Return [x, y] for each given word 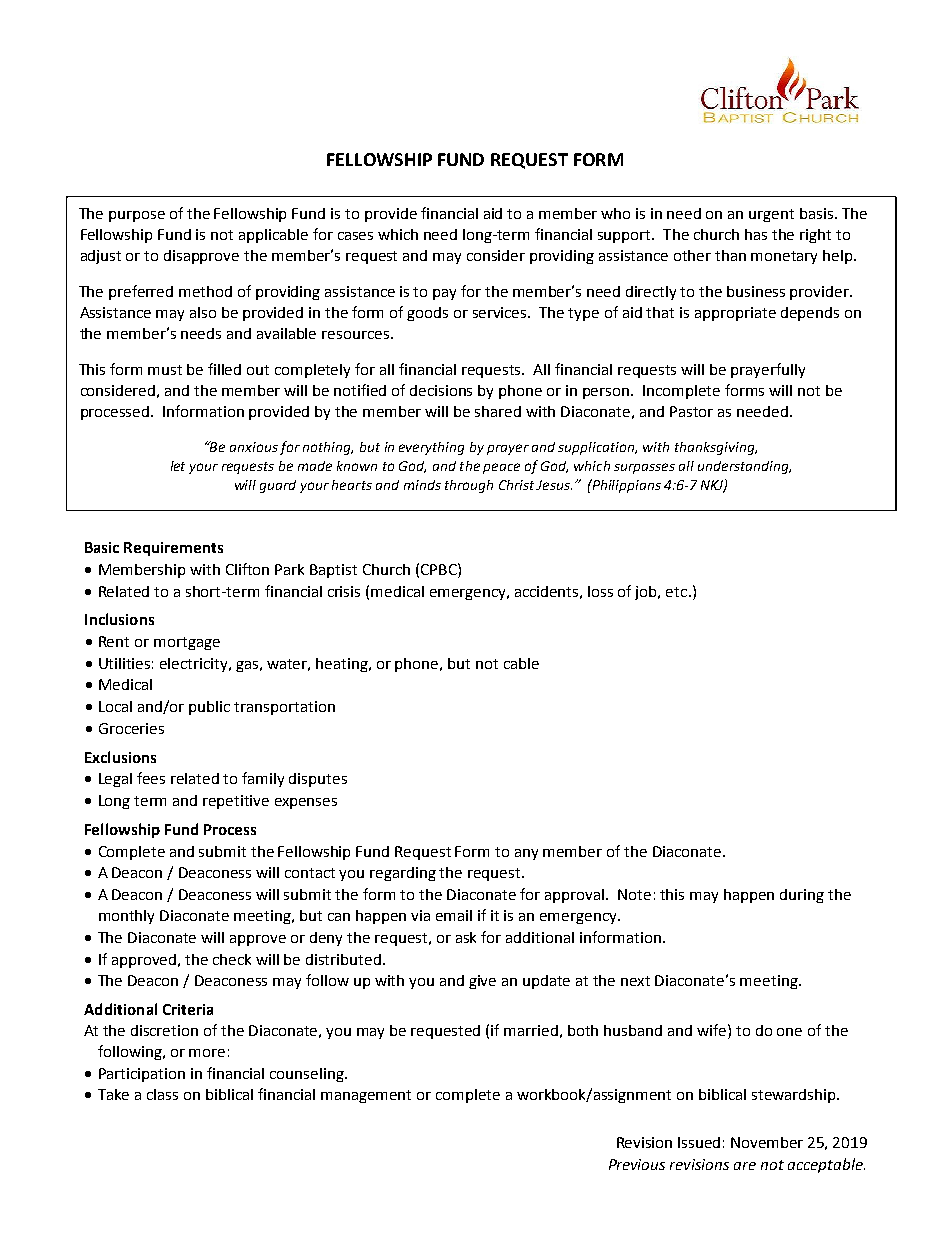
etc [678, 592]
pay [444, 294]
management [366, 1096]
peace [501, 468]
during [802, 896]
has [756, 234]
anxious [254, 447]
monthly [126, 917]
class [162, 1094]
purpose [137, 216]
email [454, 915]
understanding [744, 467]
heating [343, 665]
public [209, 708]
